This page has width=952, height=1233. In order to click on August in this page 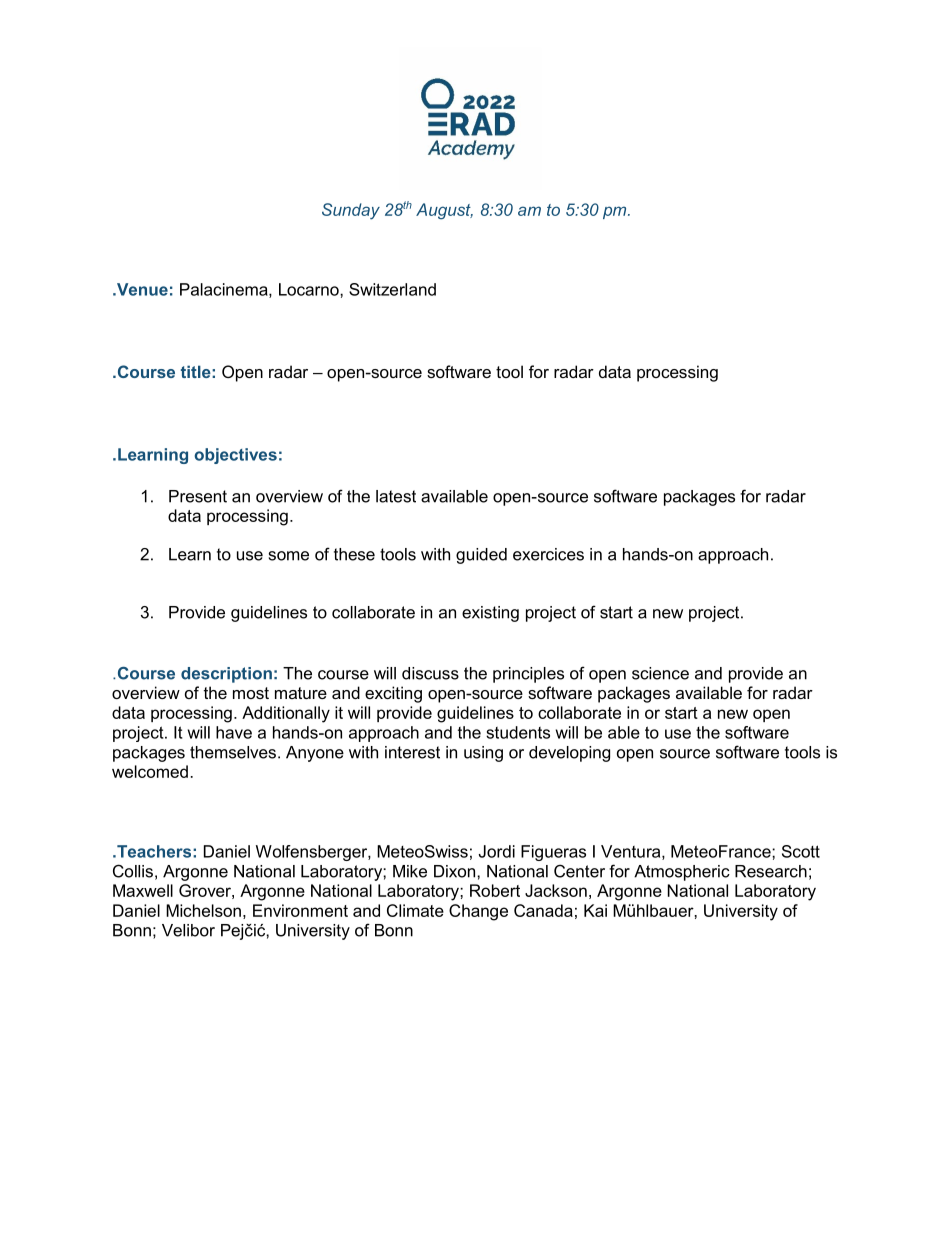, I will do `click(444, 211)`.
